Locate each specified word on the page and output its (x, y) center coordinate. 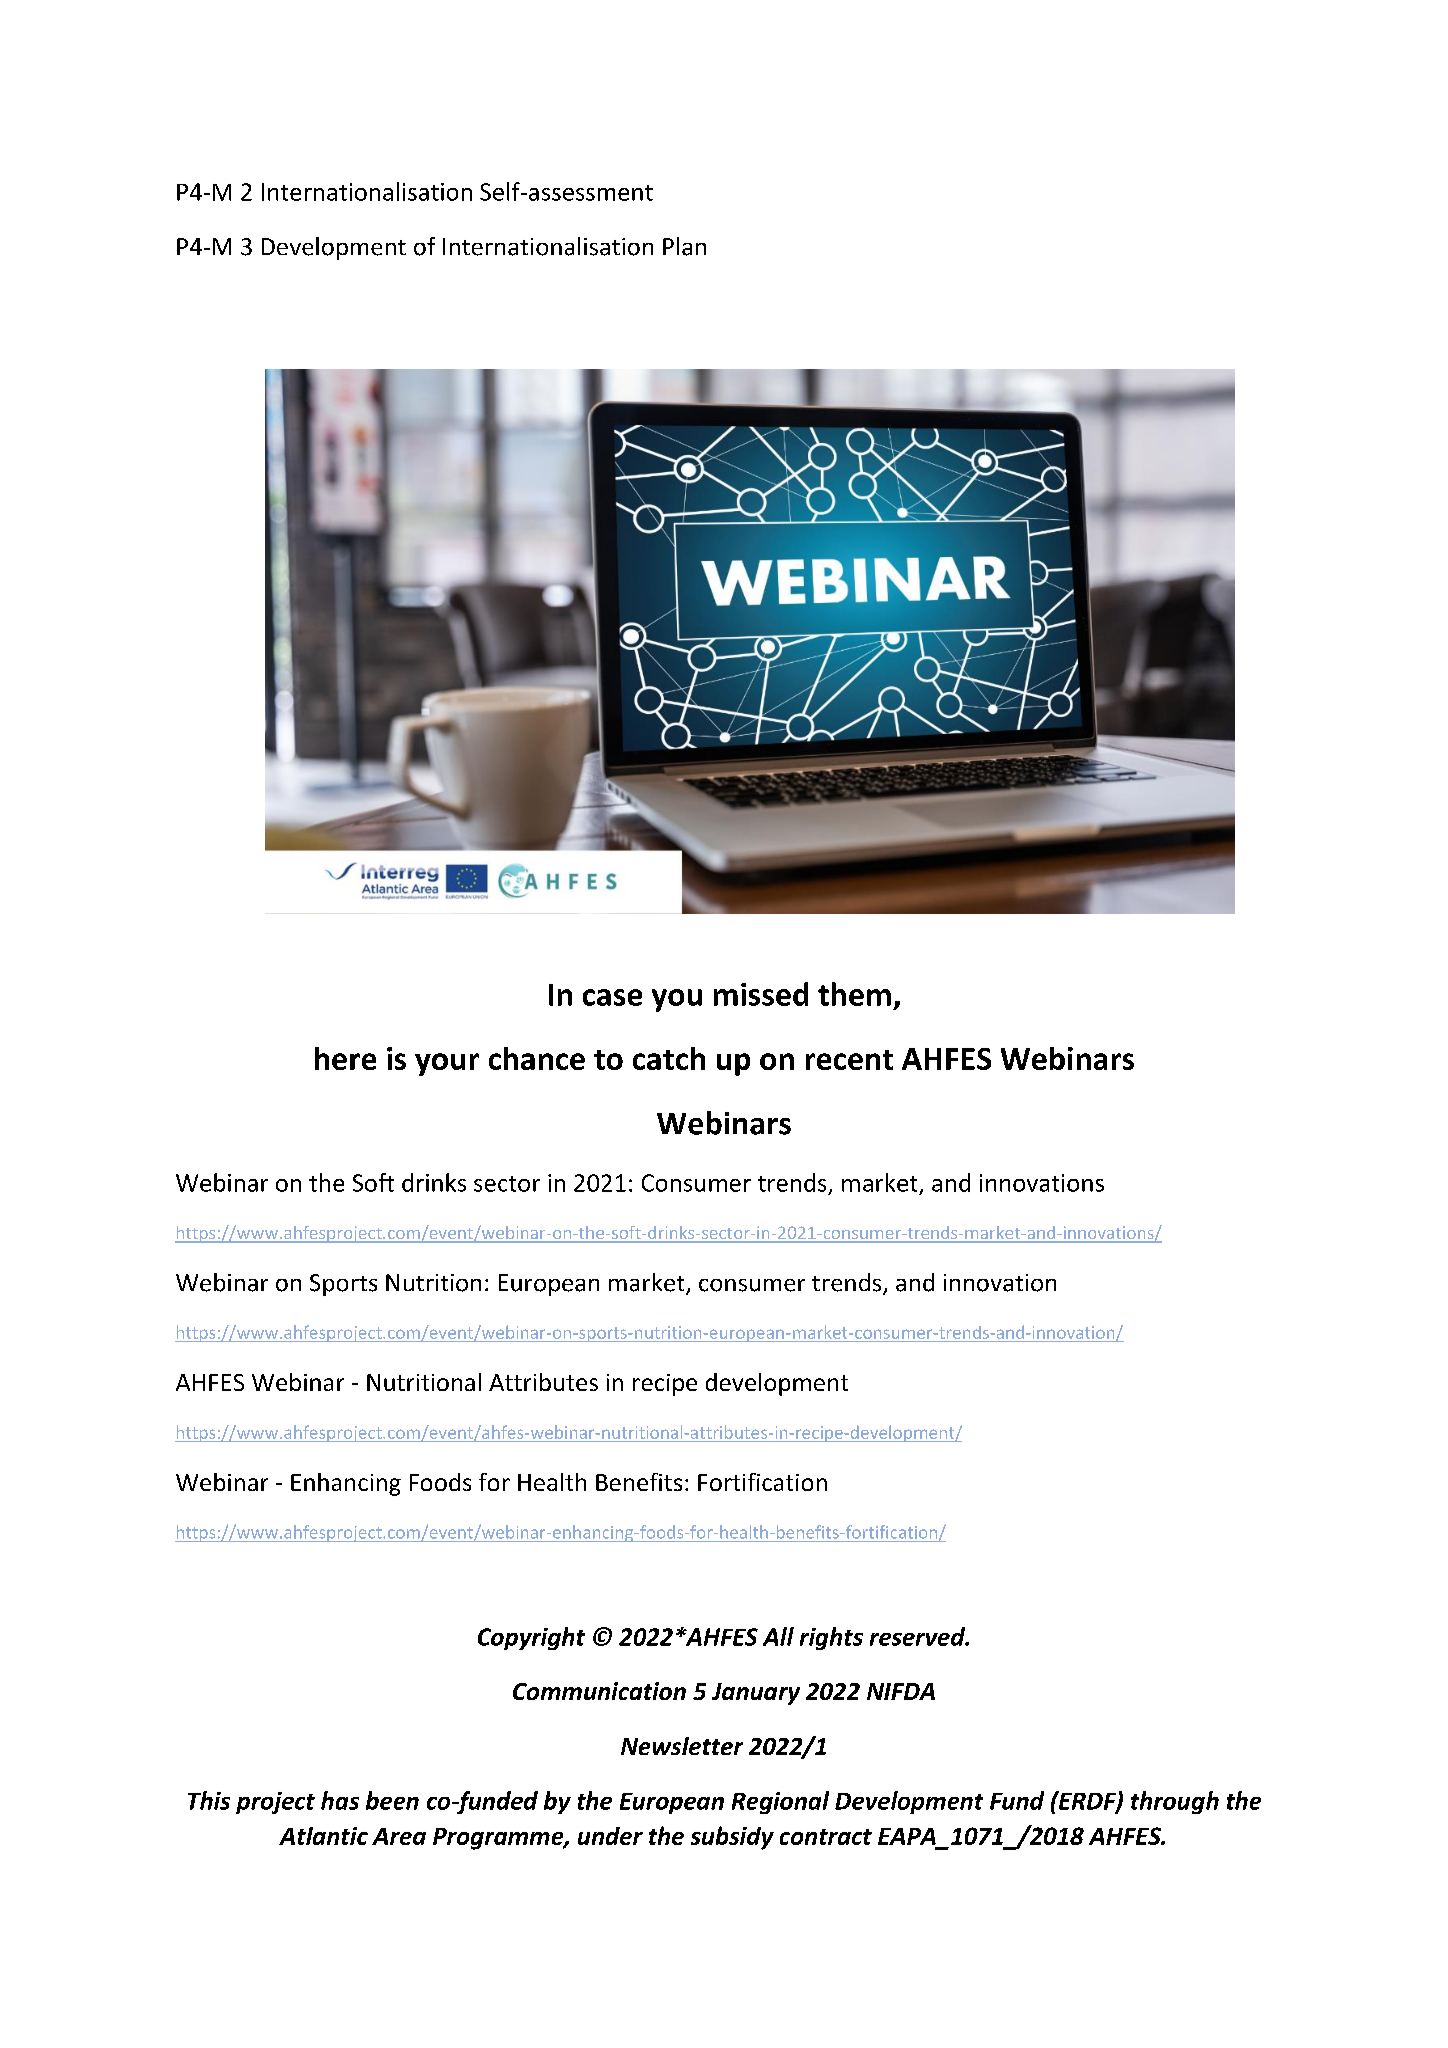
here (345, 1058)
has (340, 1800)
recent (849, 1060)
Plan (684, 246)
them (854, 994)
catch (669, 1058)
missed (761, 994)
